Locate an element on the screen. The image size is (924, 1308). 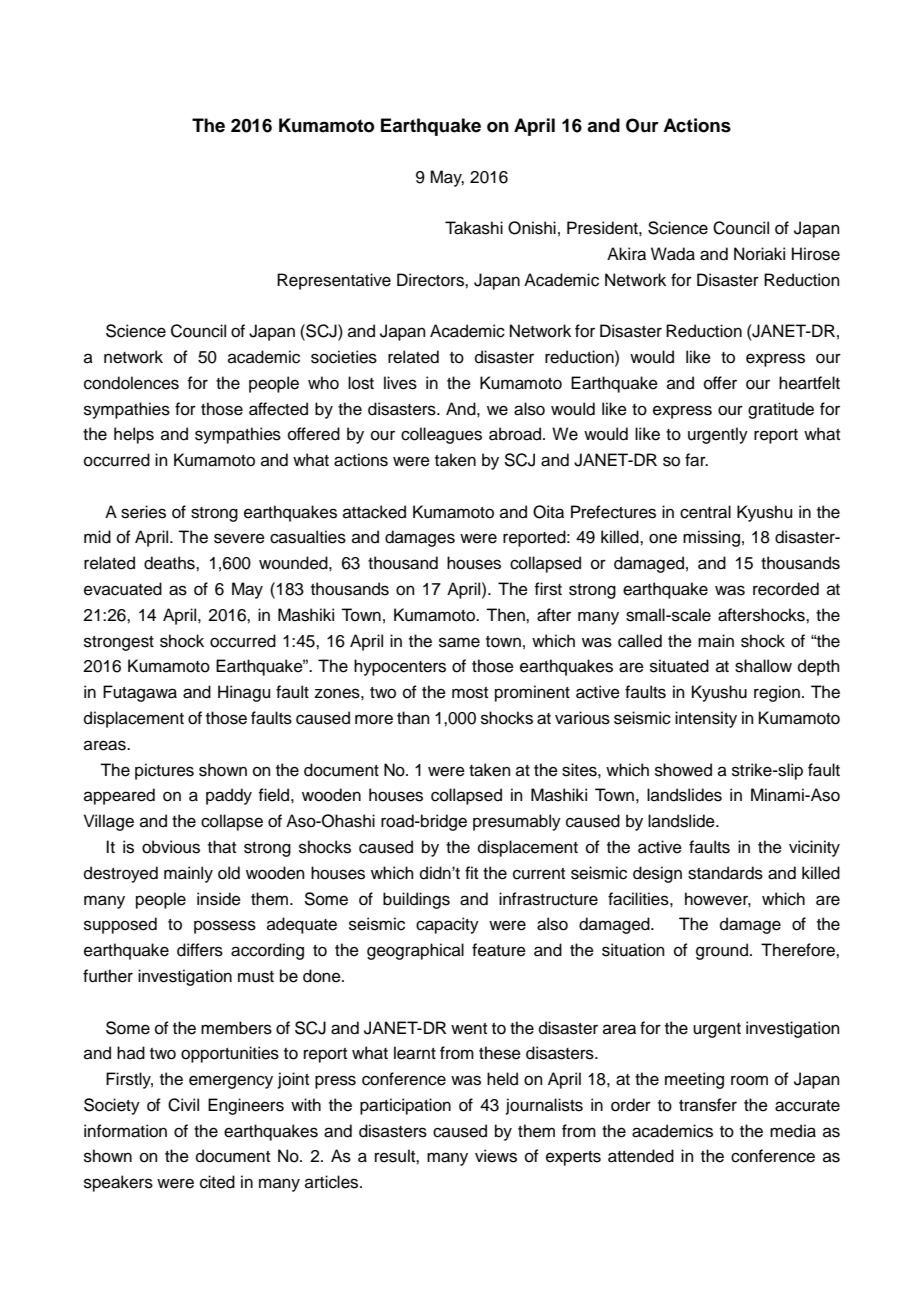
most is located at coordinates (470, 693).
